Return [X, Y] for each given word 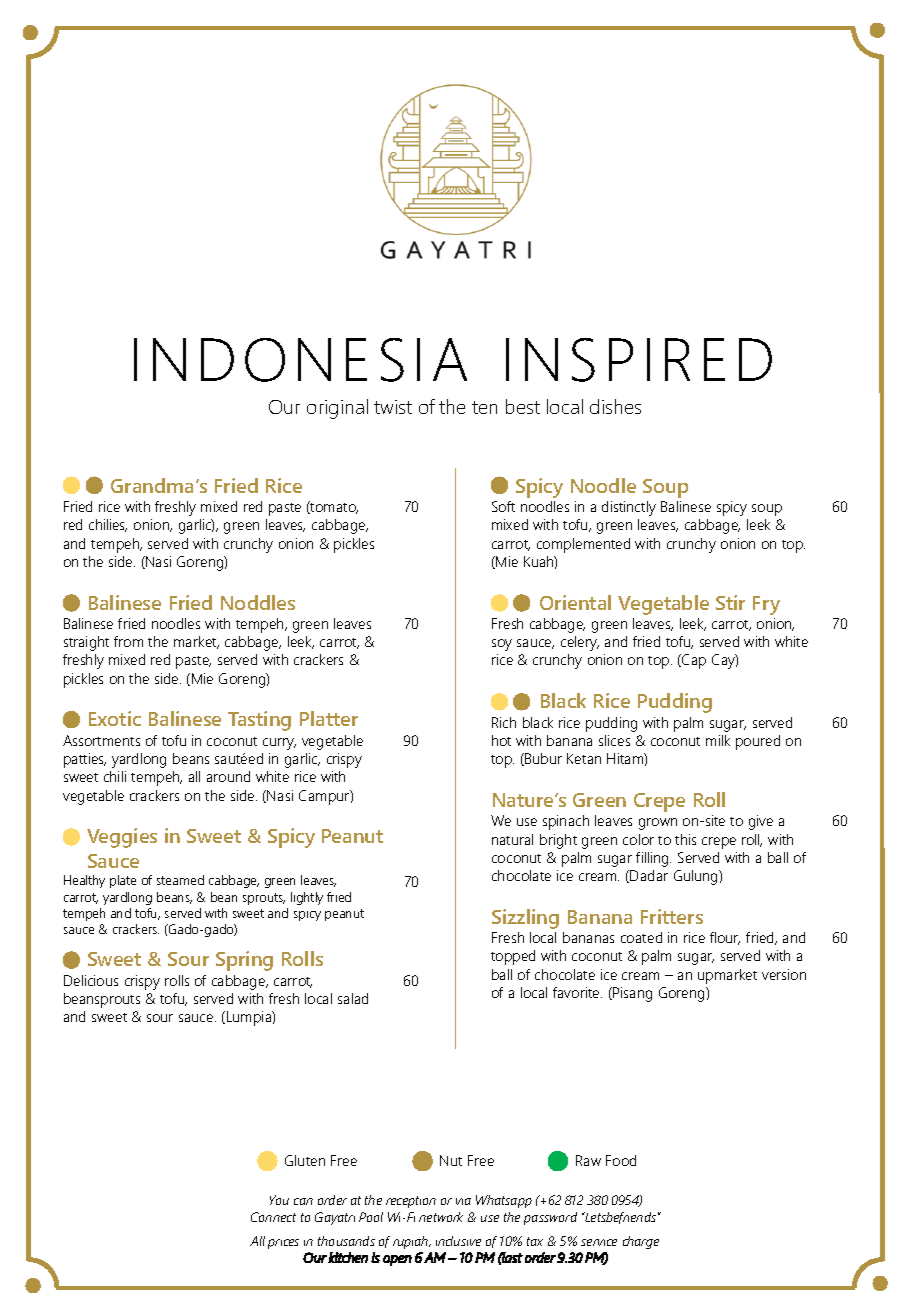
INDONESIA [300, 360]
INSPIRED [639, 360]
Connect [273, 1217]
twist [393, 407]
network [441, 1217]
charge [641, 1242]
